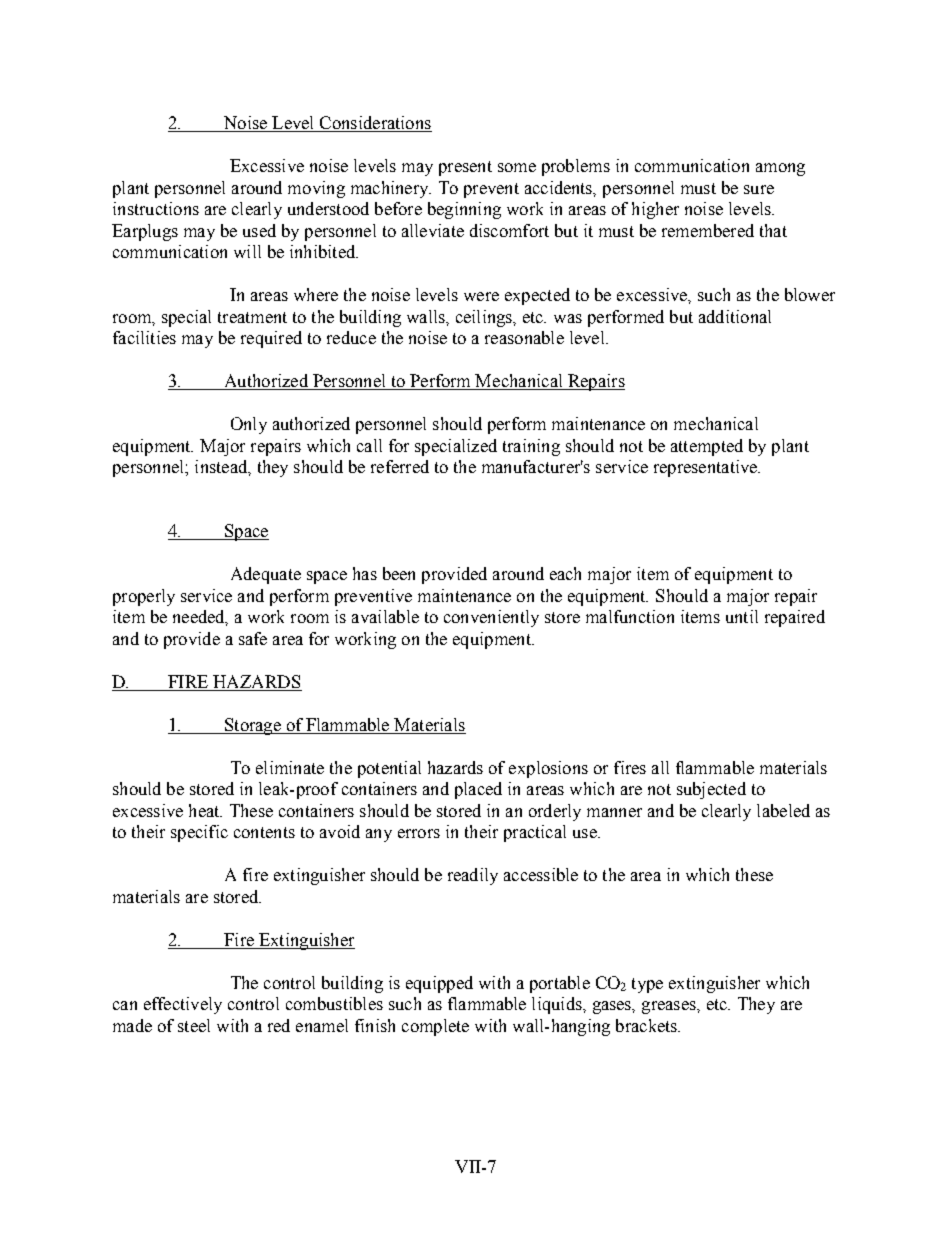 Image resolution: width=952 pixels, height=1233 pixels. What do you see at coordinates (711, 790) in the screenshot?
I see `subjected` at bounding box center [711, 790].
